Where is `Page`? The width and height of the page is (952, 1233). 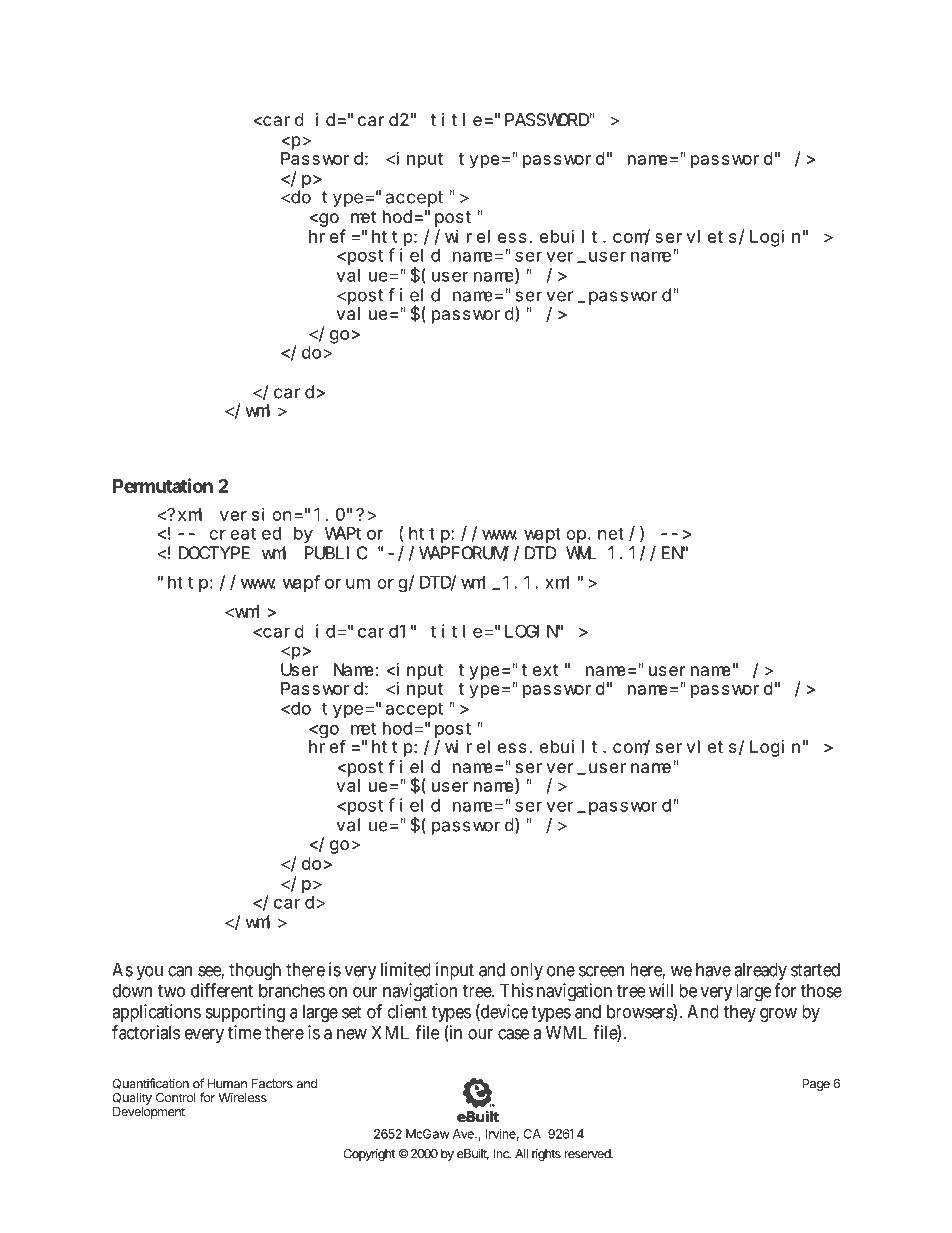 Page is located at coordinates (816, 1085).
